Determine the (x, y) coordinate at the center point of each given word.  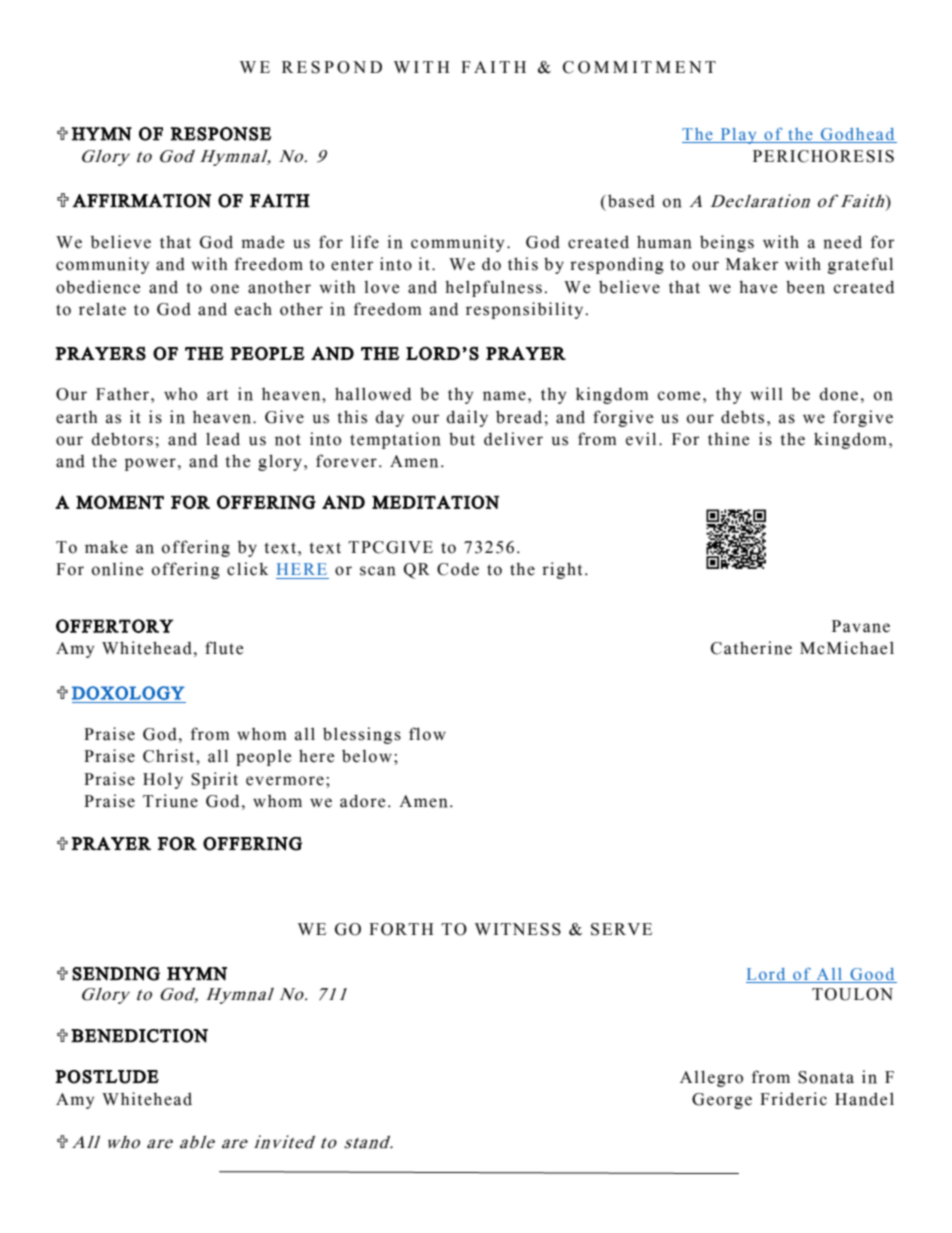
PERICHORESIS (823, 156)
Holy (163, 780)
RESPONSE (221, 134)
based (631, 201)
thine (728, 439)
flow (427, 734)
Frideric (793, 1099)
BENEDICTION (139, 1036)
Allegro (711, 1078)
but (462, 439)
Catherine (751, 648)
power (150, 464)
